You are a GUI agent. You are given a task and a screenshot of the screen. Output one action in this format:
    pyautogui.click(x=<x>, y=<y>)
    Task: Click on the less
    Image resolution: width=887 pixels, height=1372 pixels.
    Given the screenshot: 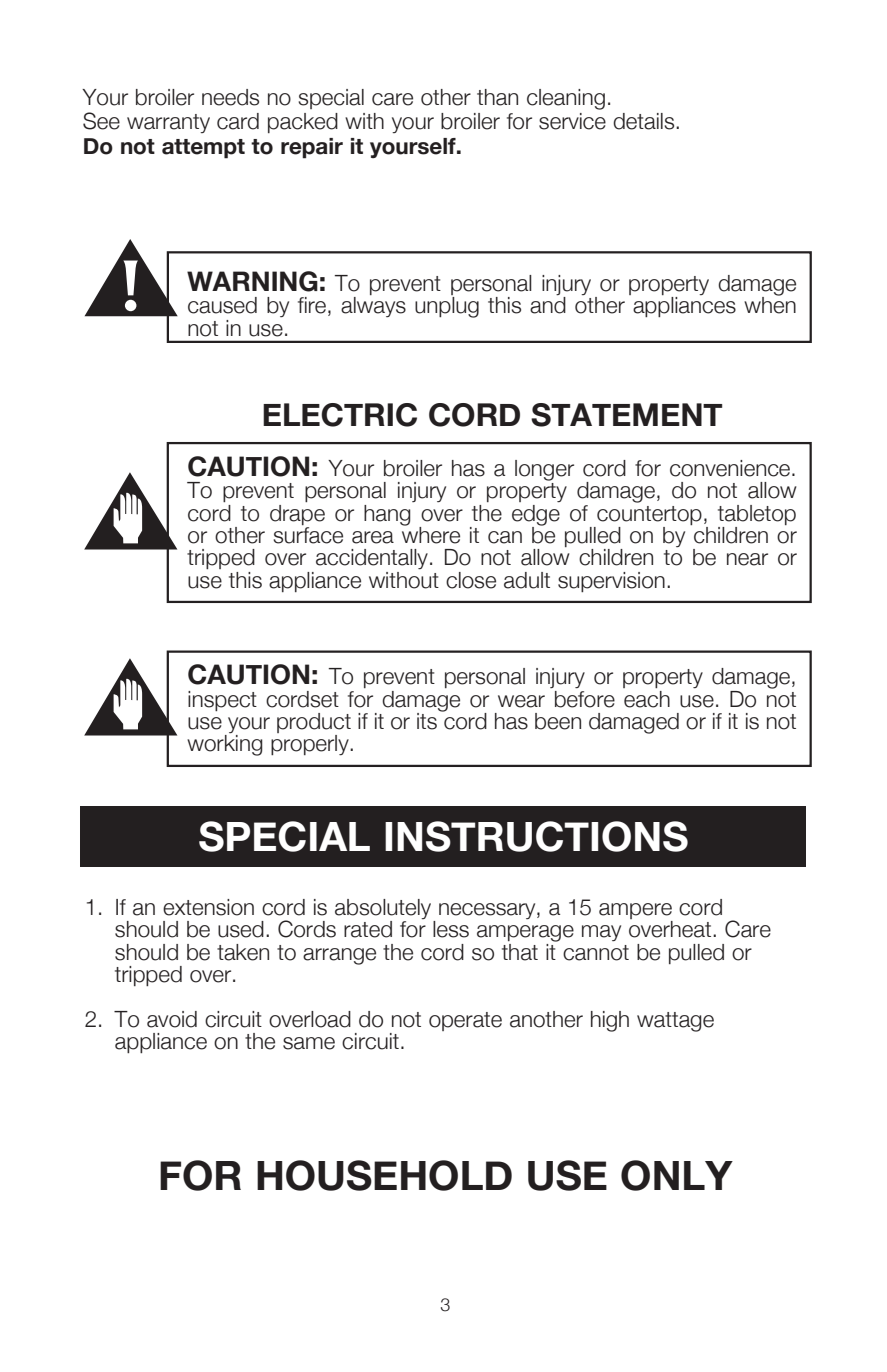 What is the action you would take?
    pyautogui.click(x=451, y=929)
